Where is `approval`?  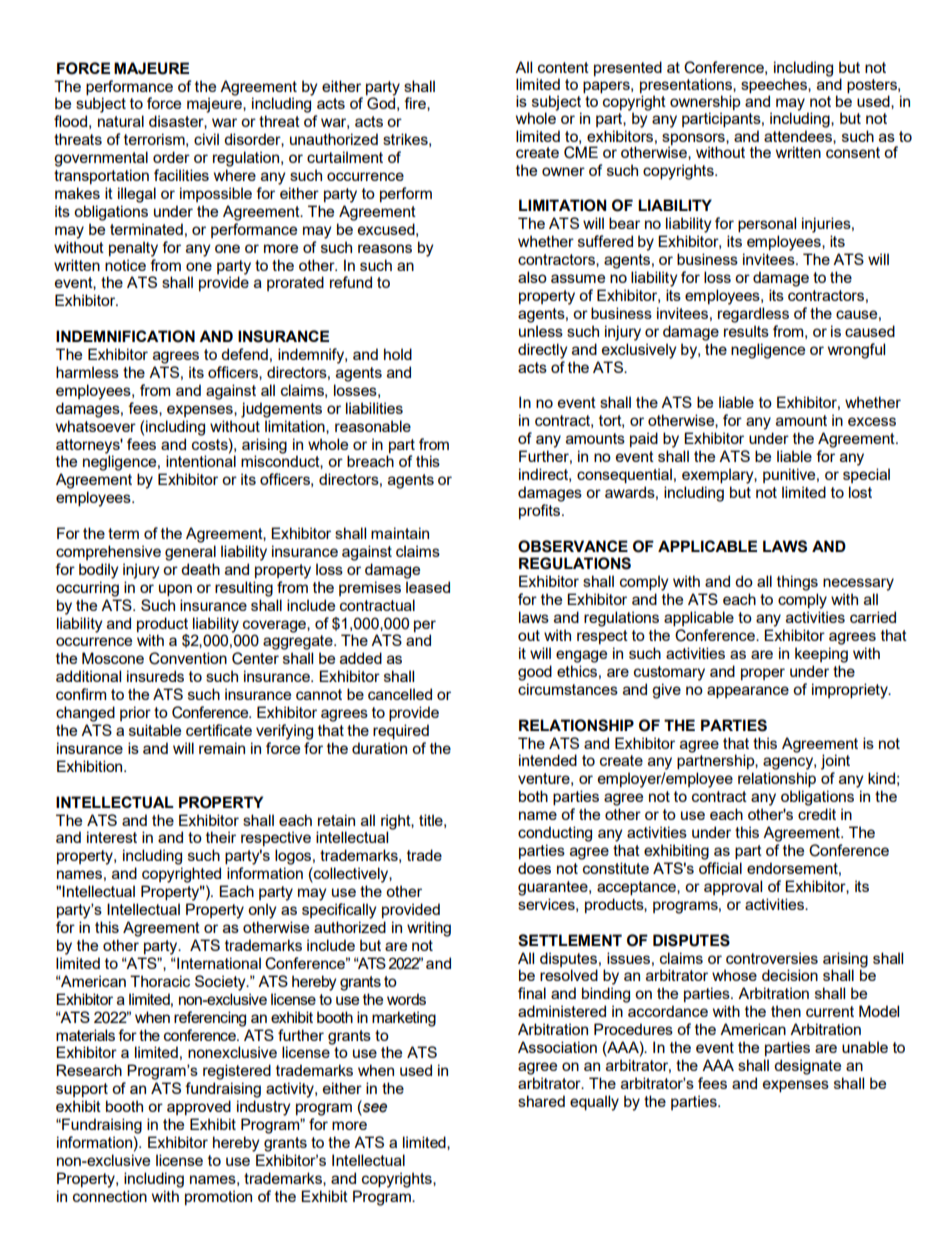
approval is located at coordinates (733, 887).
